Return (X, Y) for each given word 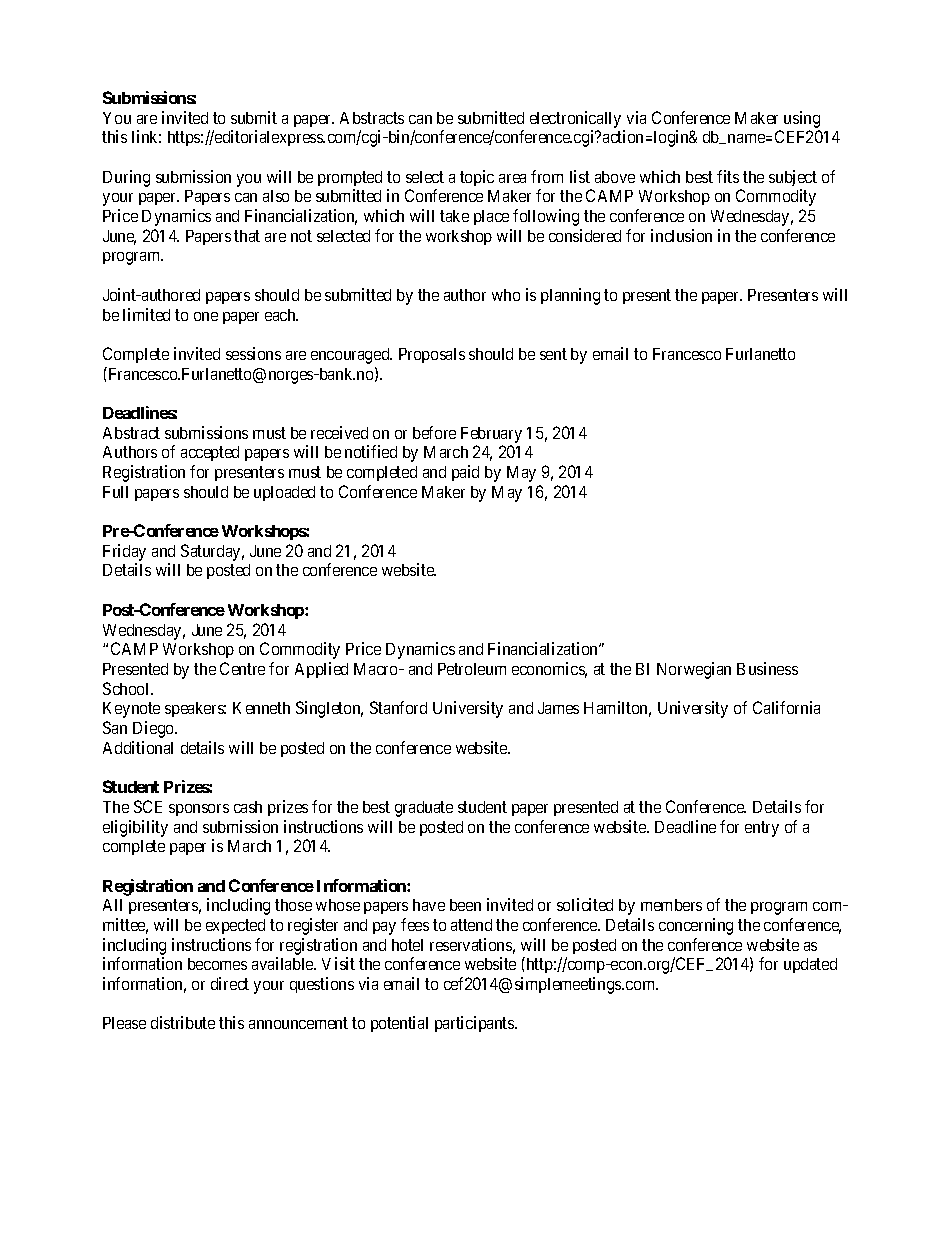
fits (728, 176)
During (126, 178)
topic (477, 178)
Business (767, 668)
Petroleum (472, 669)
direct (230, 983)
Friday (124, 554)
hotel (407, 945)
